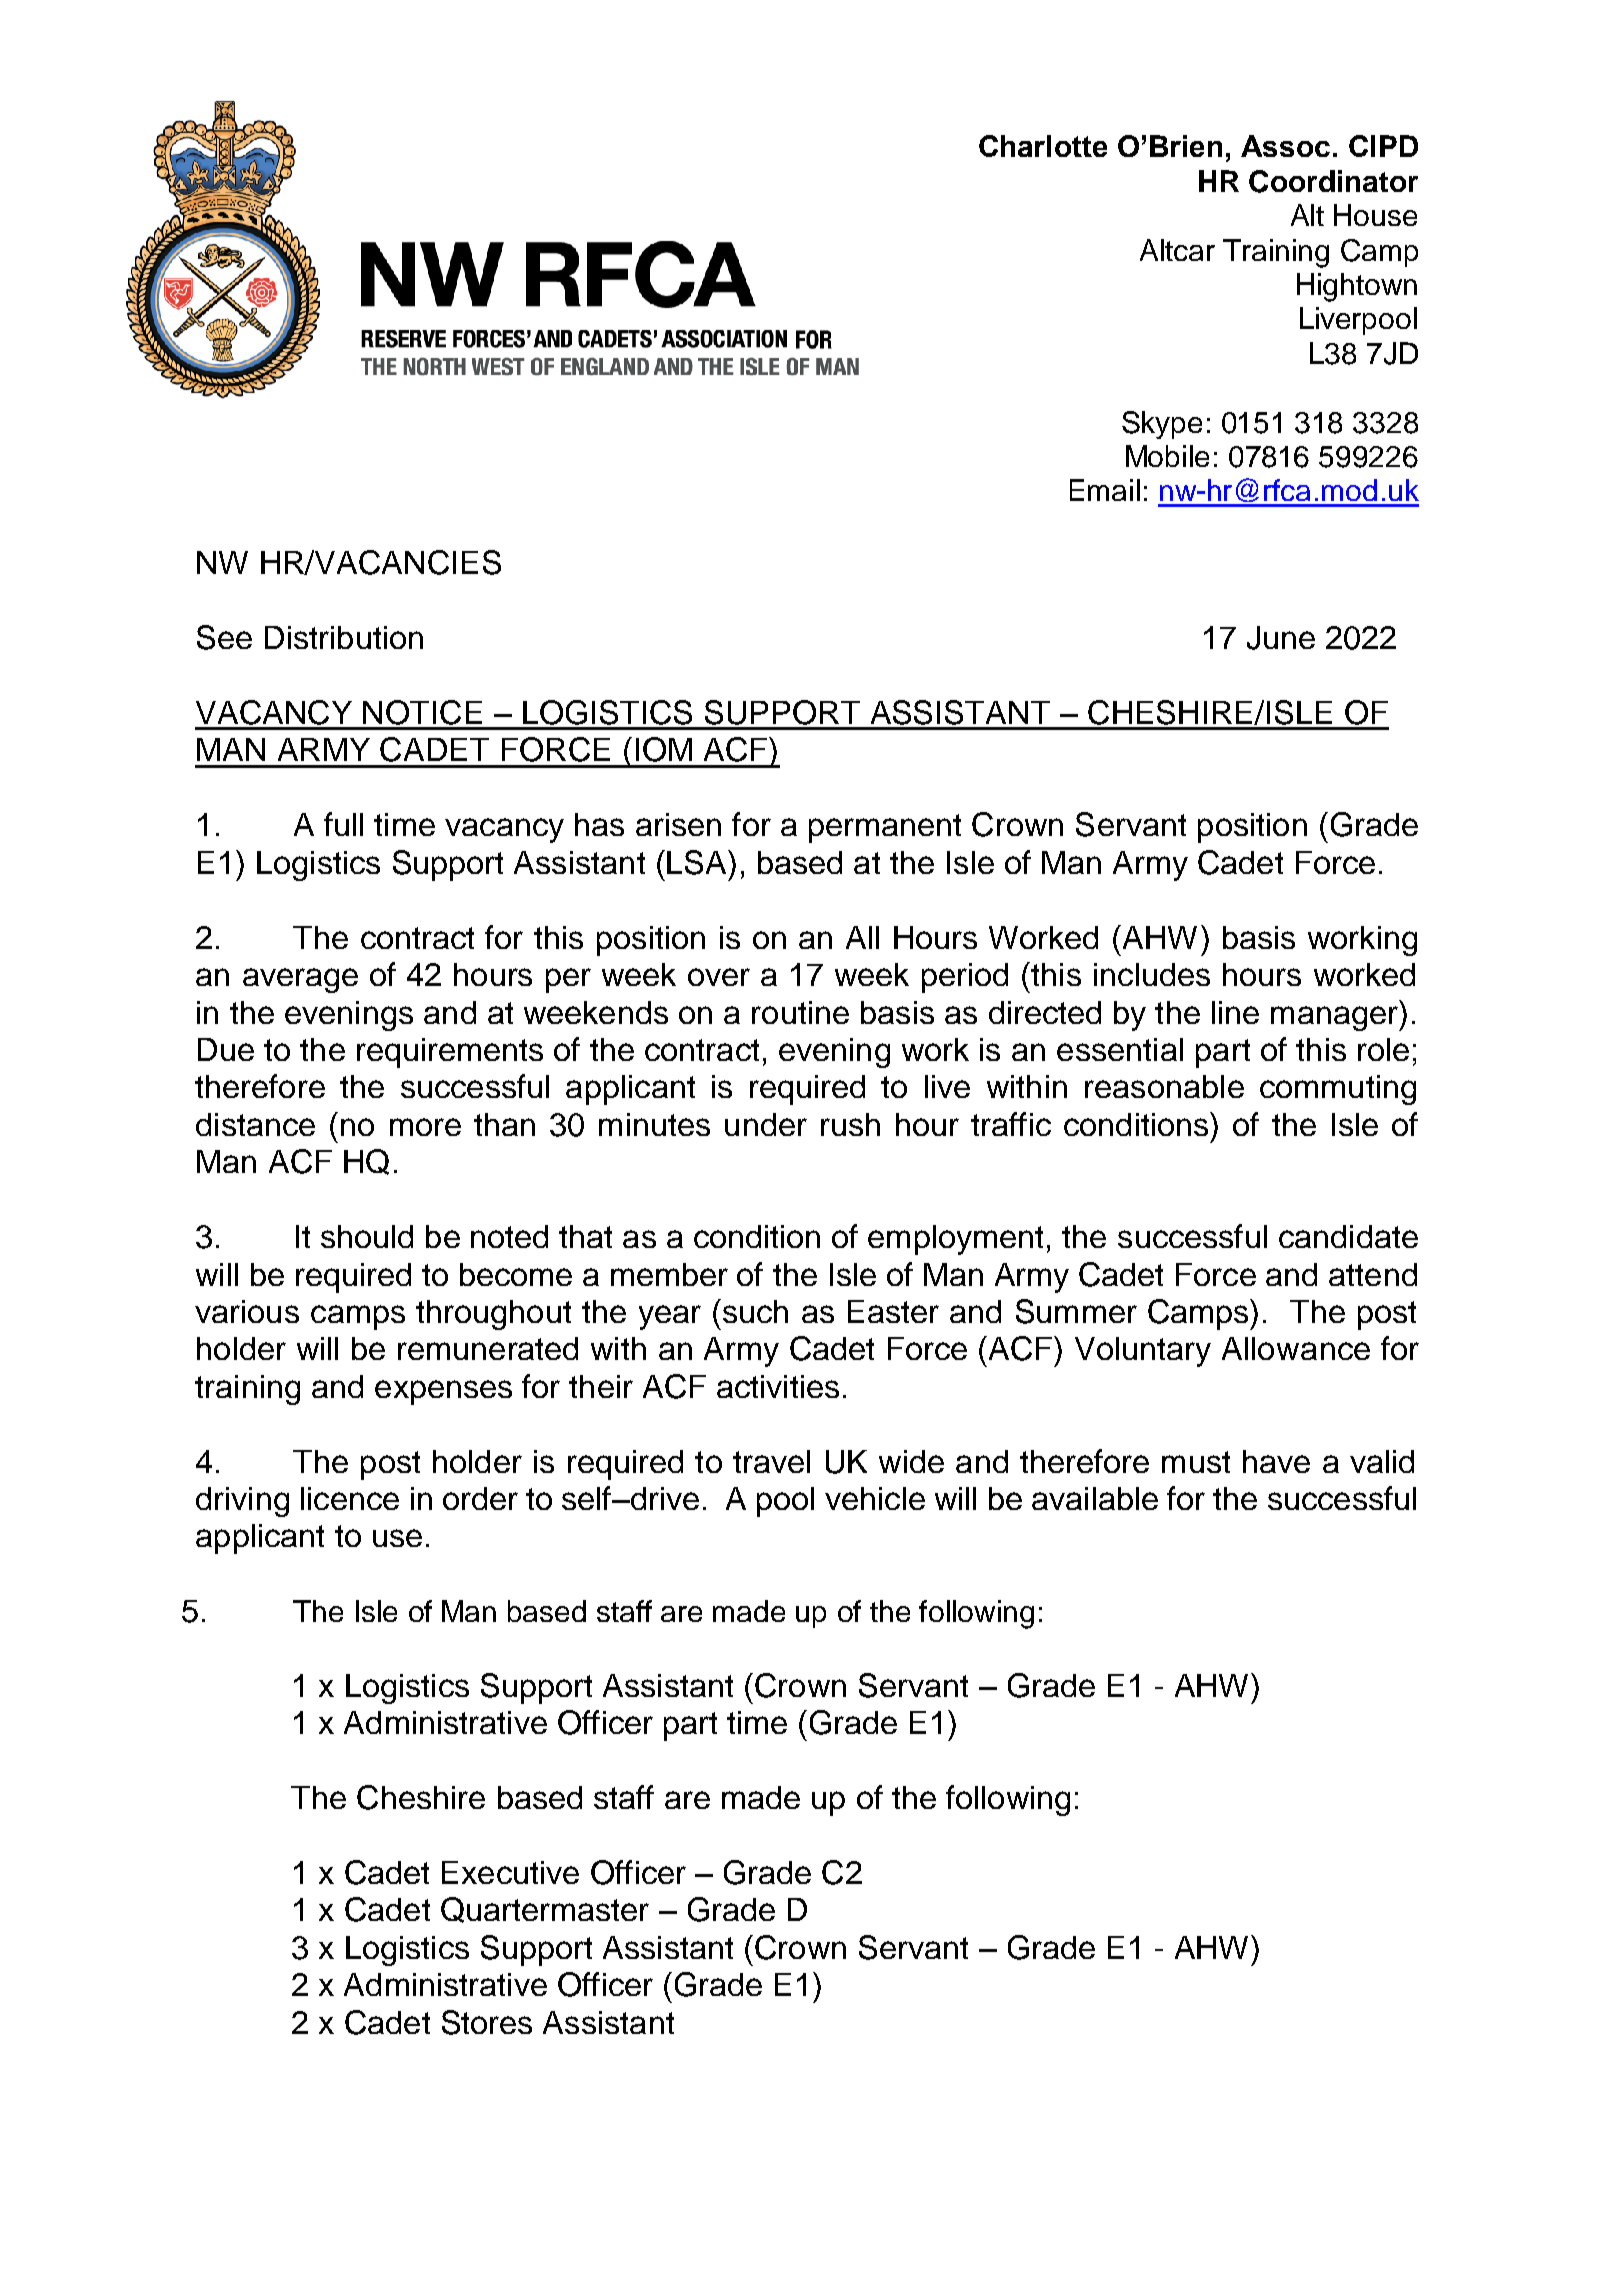  What do you see at coordinates (1281, 638) in the page?
I see `June` at bounding box center [1281, 638].
